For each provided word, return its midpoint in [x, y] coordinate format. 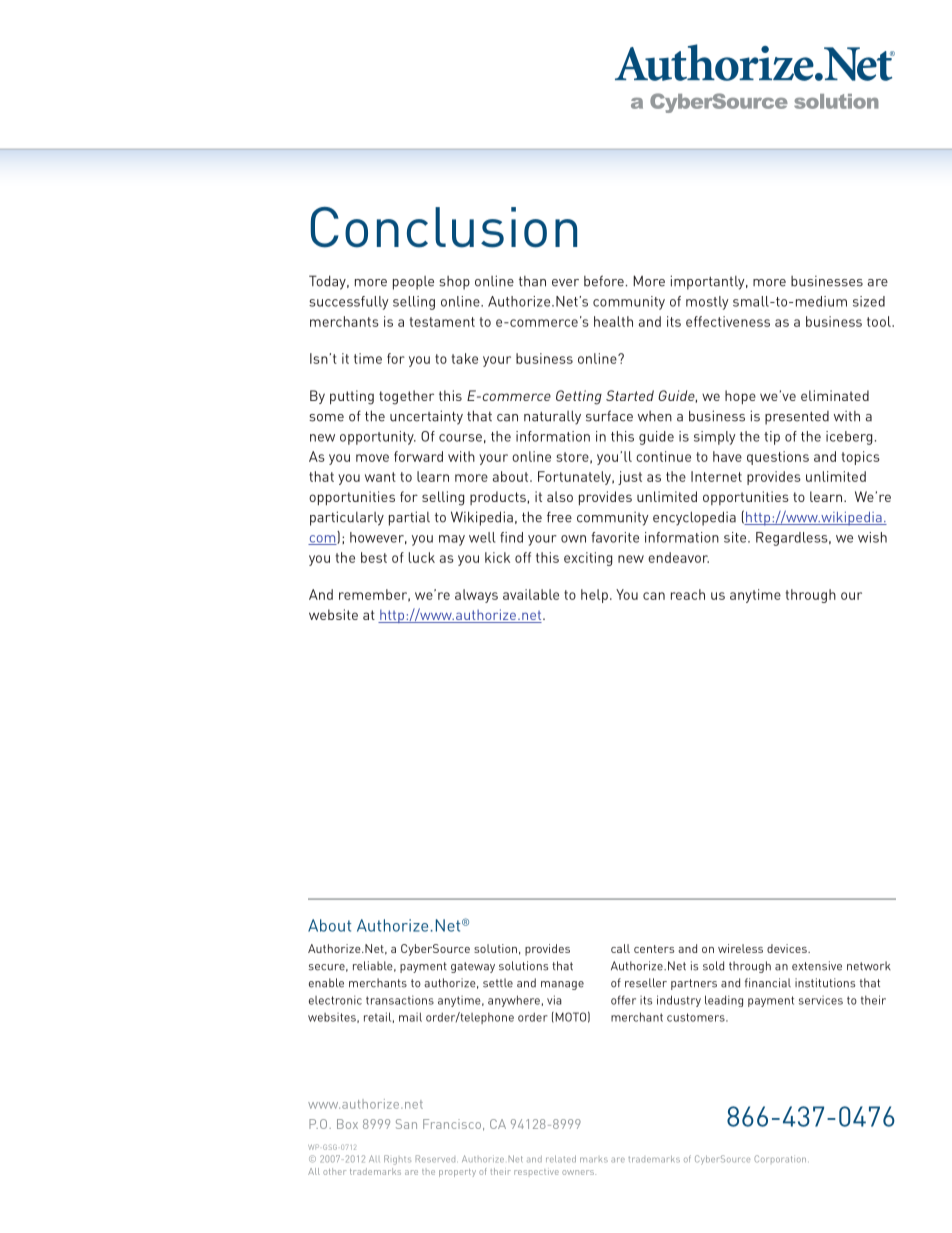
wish [872, 537]
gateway [473, 967]
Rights [397, 1160]
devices [788, 948]
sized [869, 301]
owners [579, 1172]
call [620, 948]
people [413, 283]
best [374, 557]
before [604, 281]
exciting [588, 559]
